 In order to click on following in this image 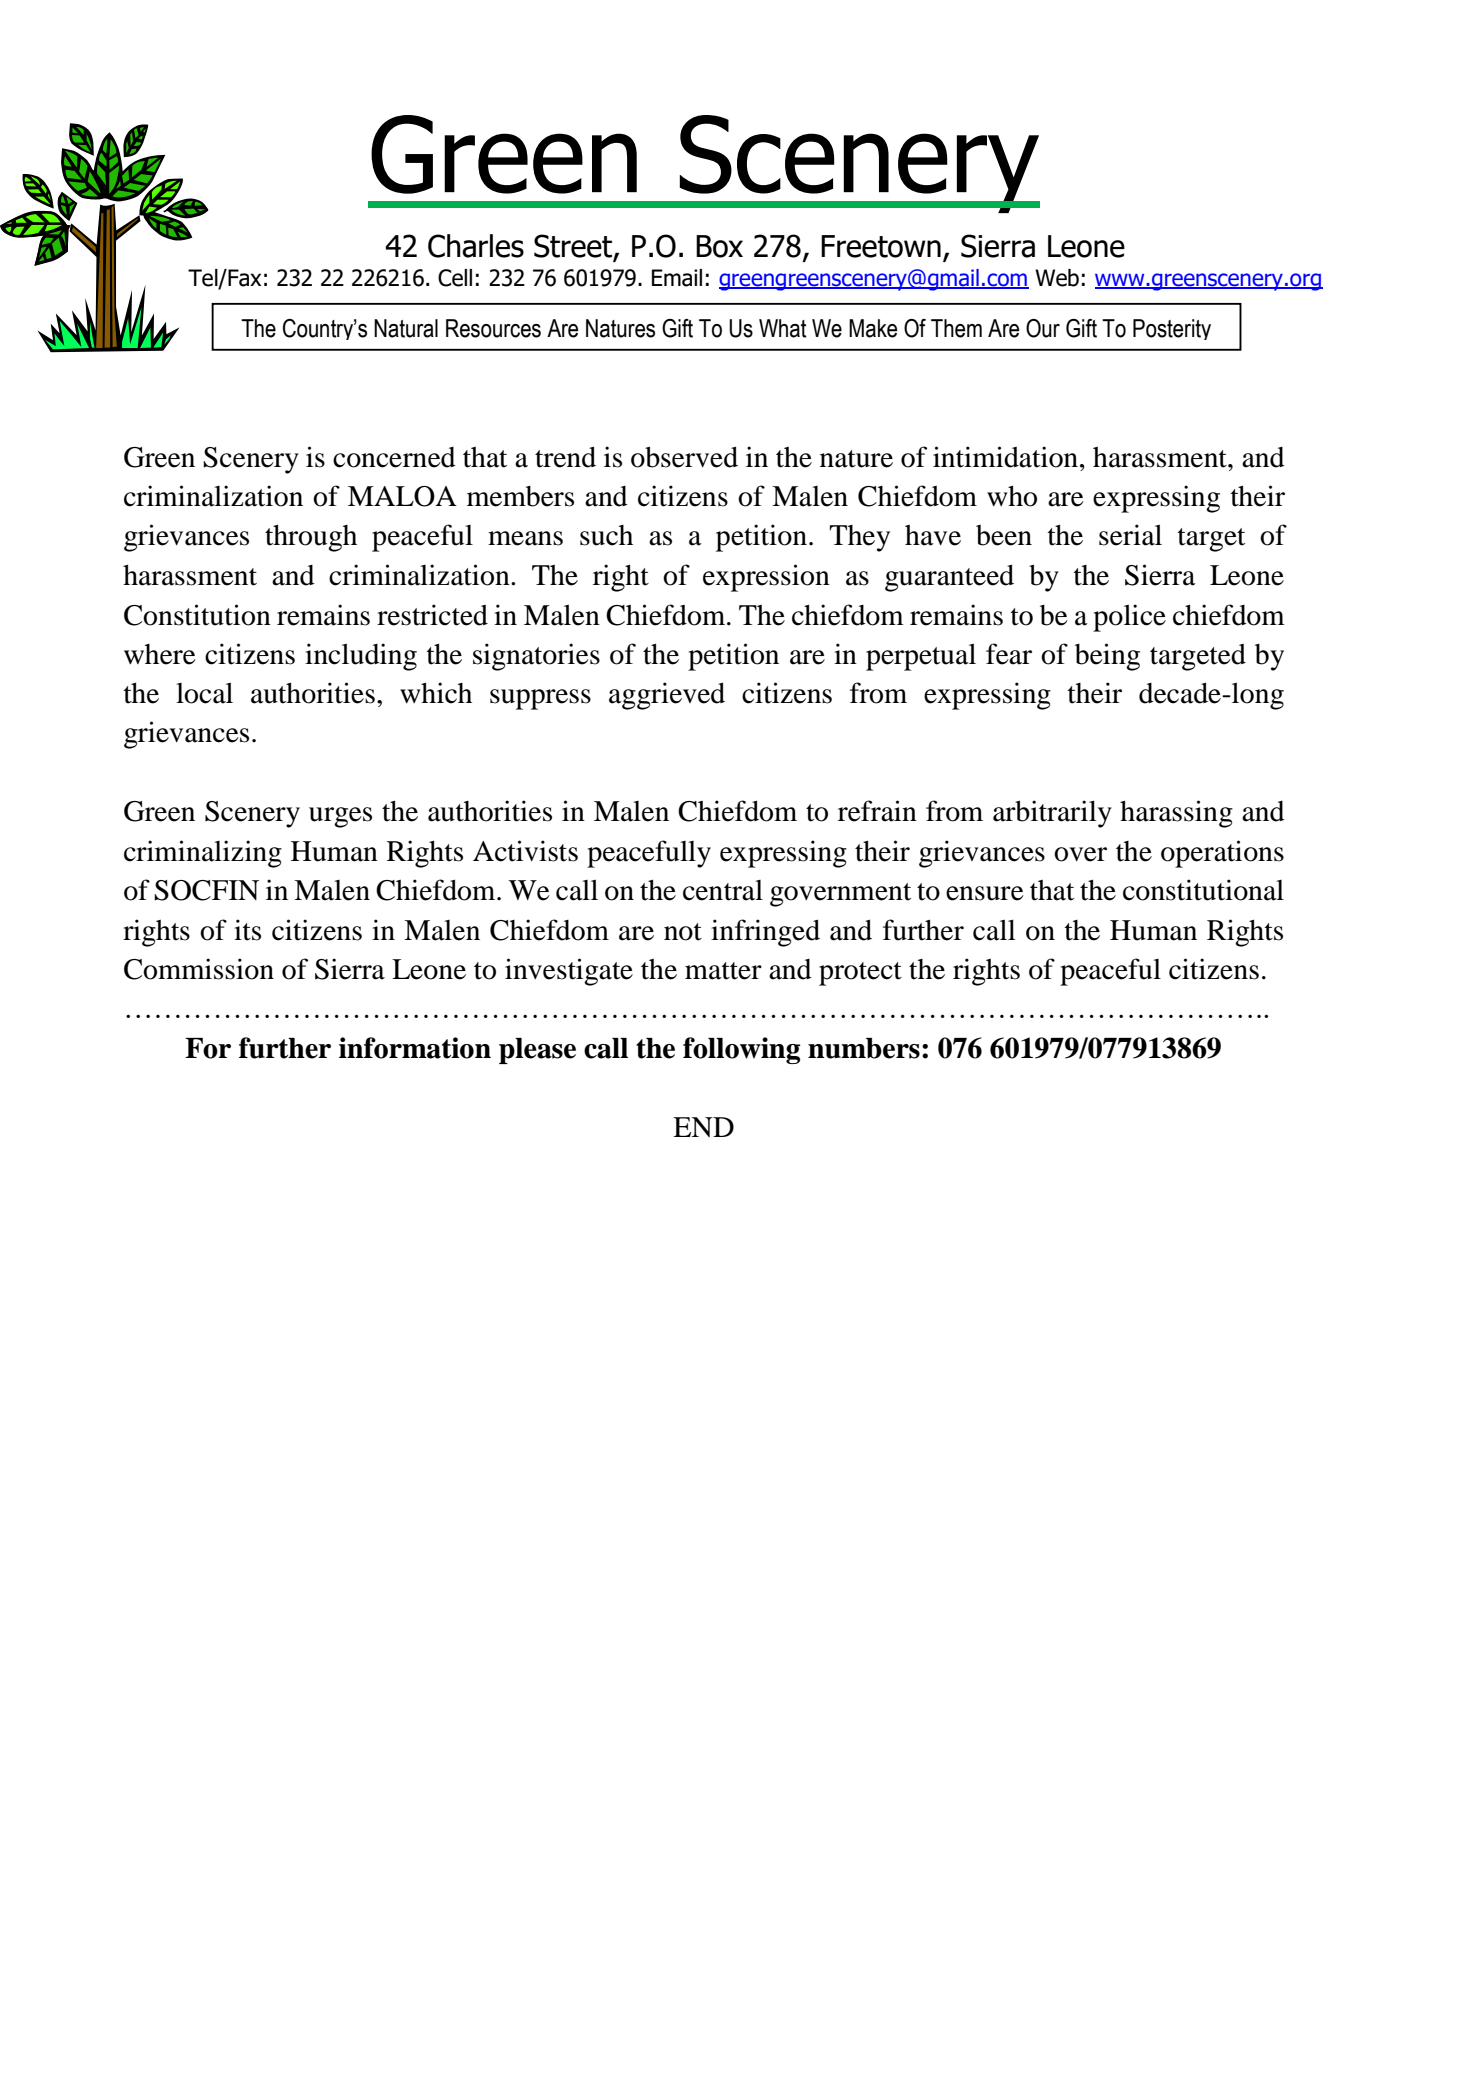, I will do `click(741, 1050)`.
